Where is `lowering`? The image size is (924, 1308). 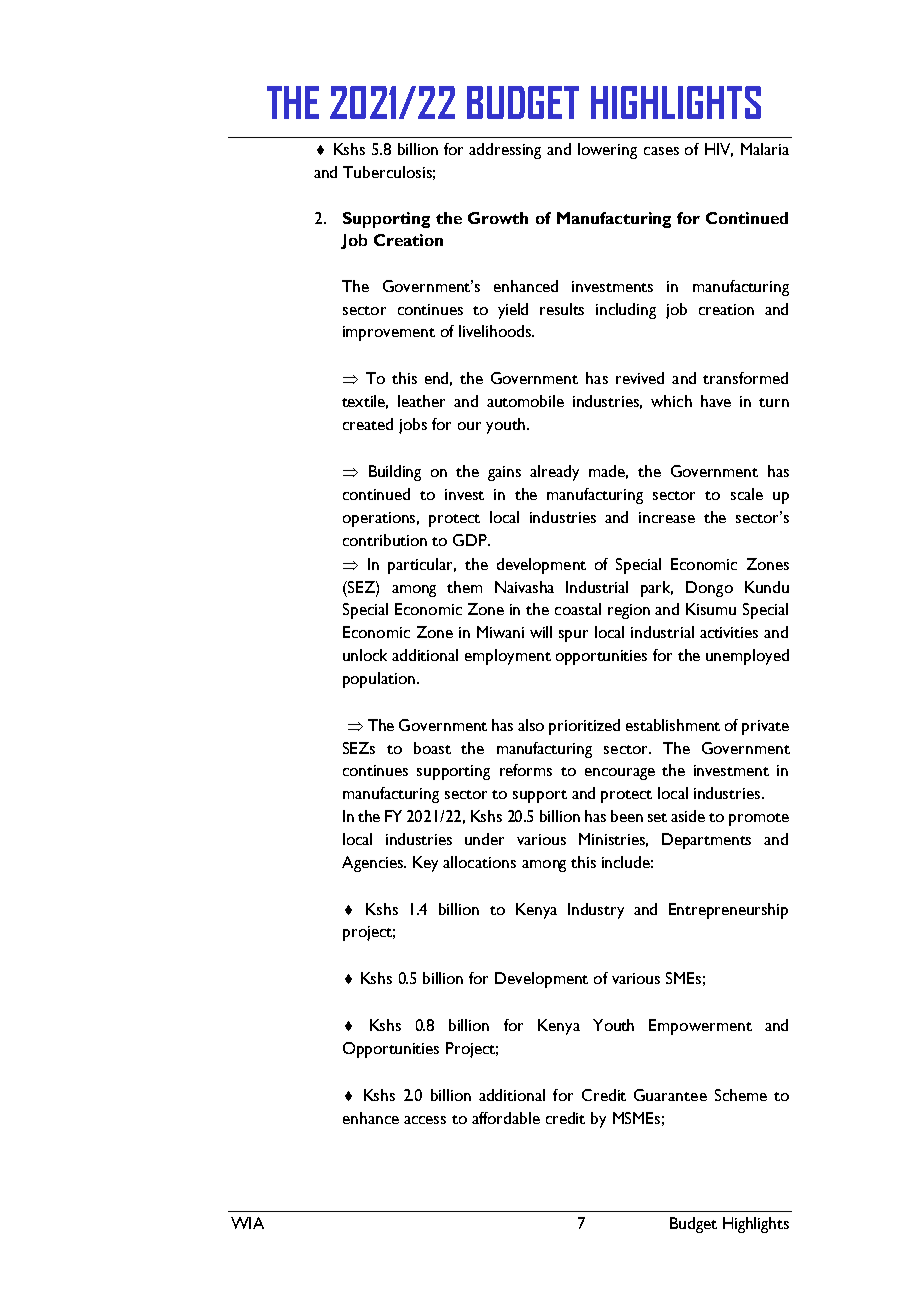
lowering is located at coordinates (607, 151).
